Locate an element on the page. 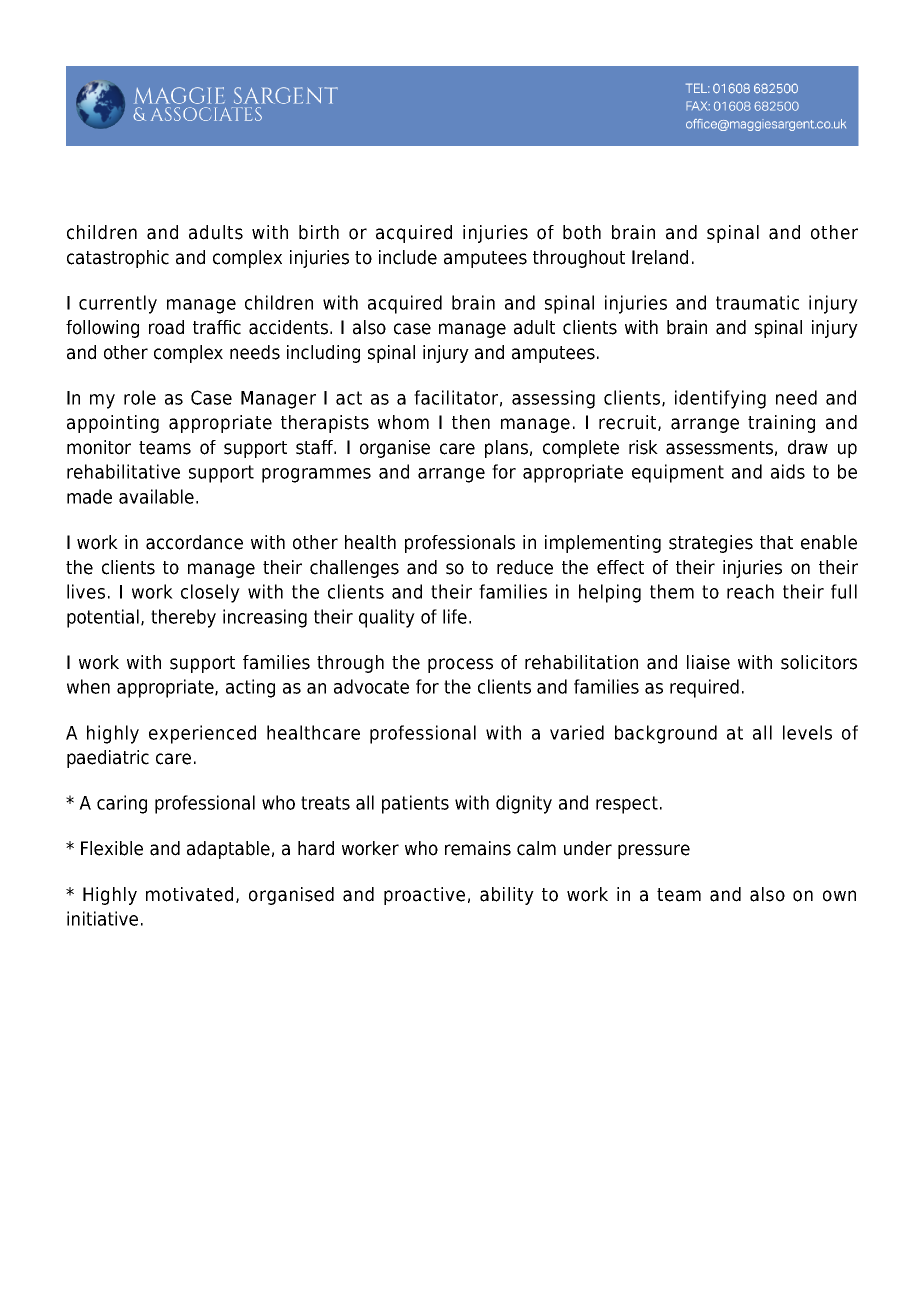 This image has width=924, height=1308. motivated is located at coordinates (189, 894).
